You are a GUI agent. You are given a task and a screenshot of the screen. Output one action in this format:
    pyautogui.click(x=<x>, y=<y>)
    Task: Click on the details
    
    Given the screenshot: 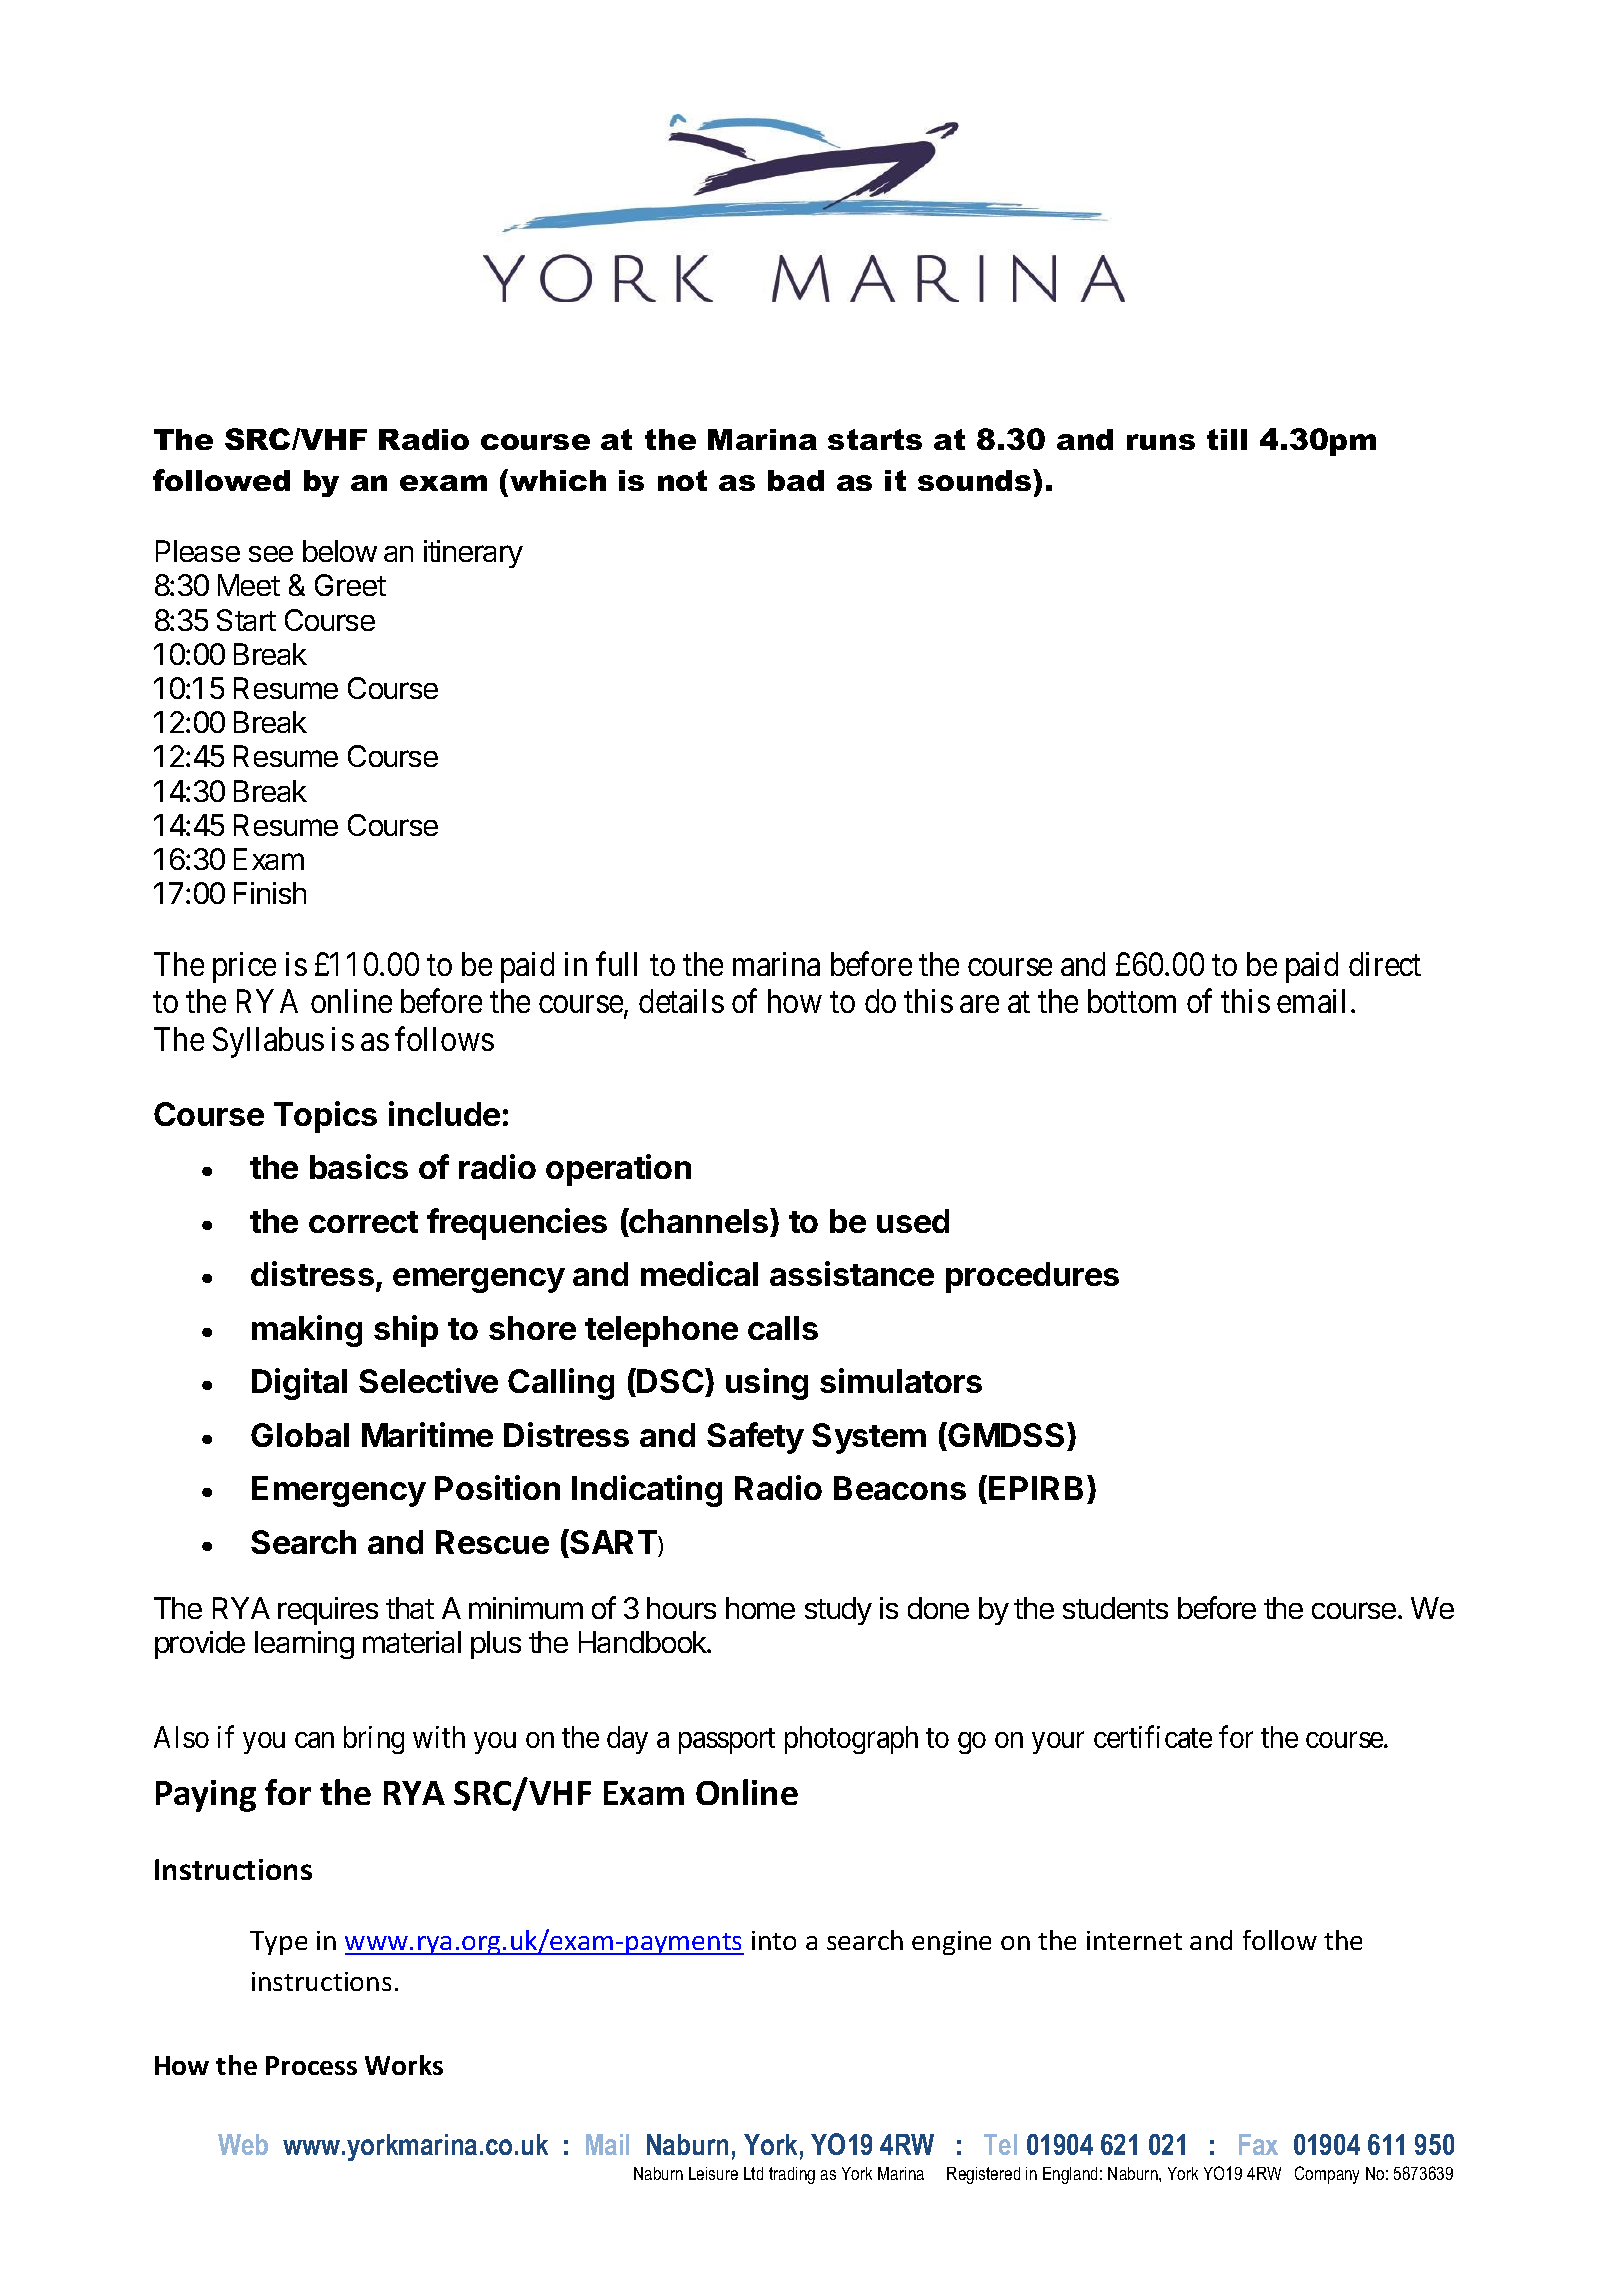 What is the action you would take?
    pyautogui.click(x=681, y=1001)
